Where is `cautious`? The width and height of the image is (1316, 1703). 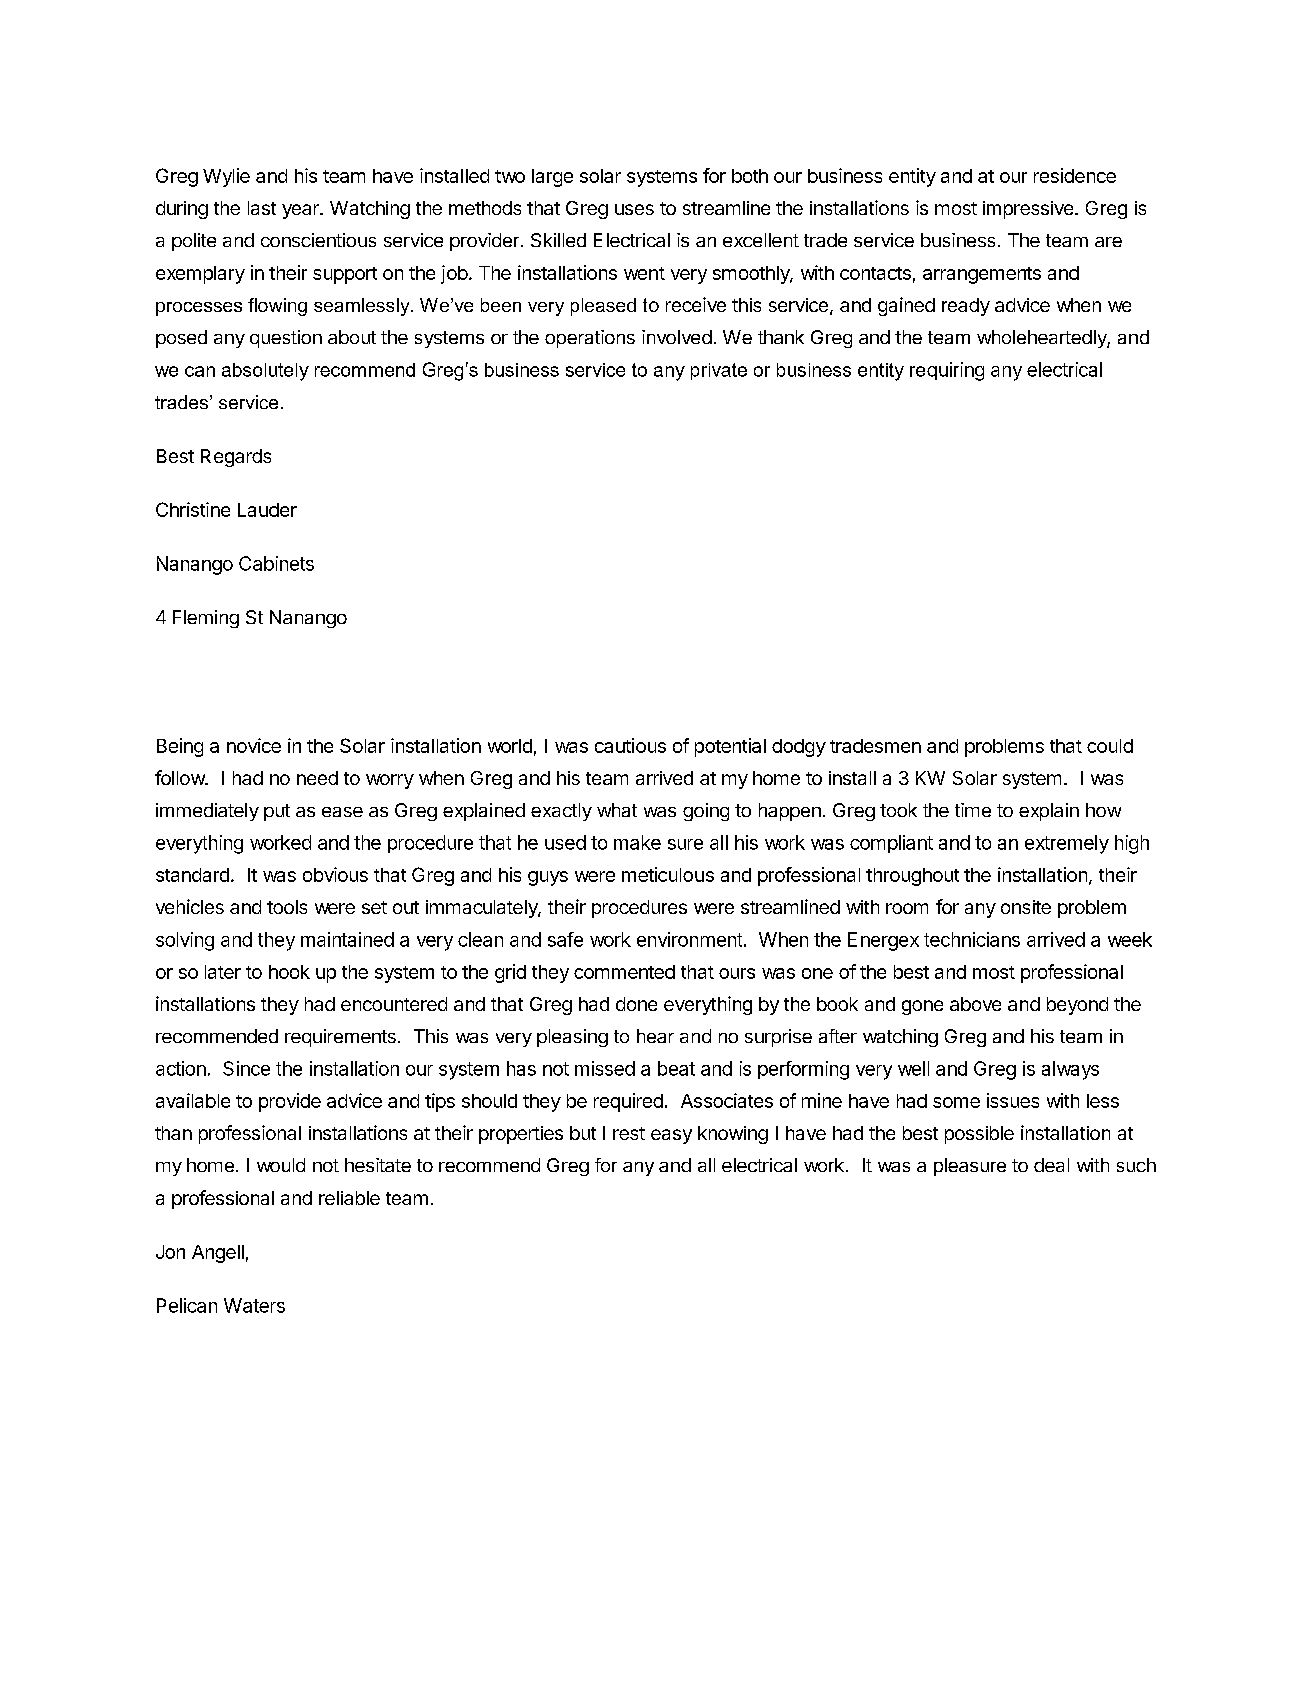
cautious is located at coordinates (630, 745).
